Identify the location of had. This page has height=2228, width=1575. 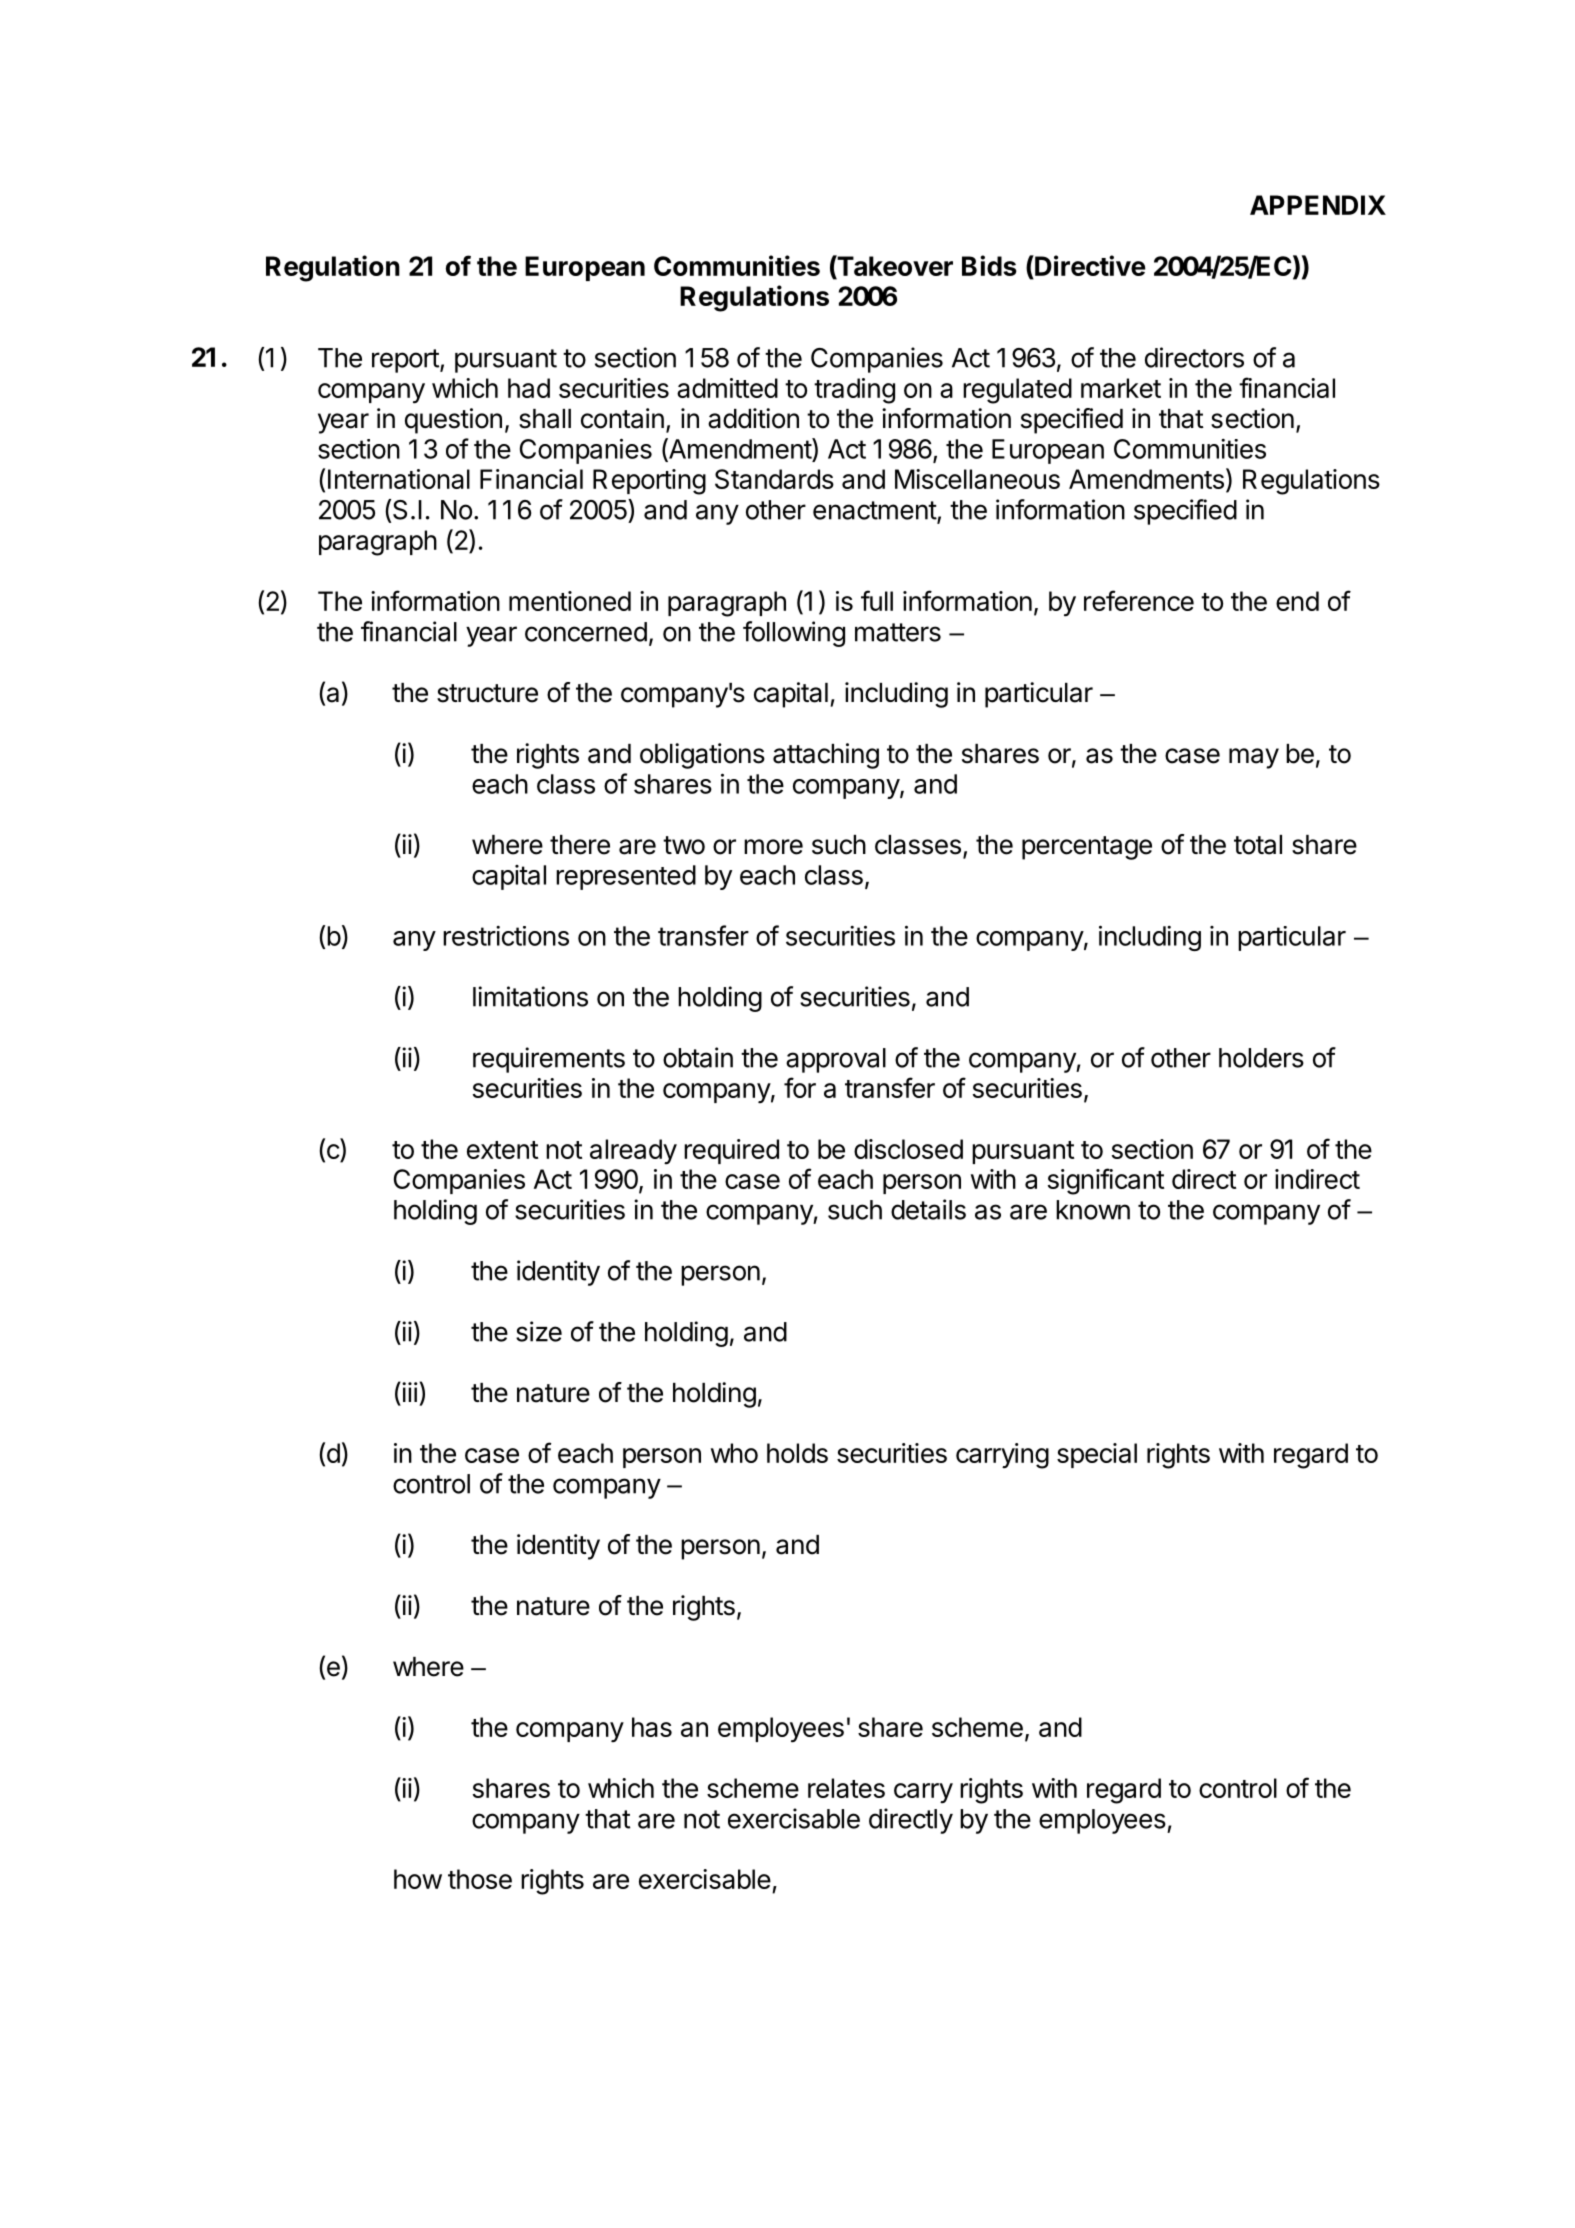
(529, 388).
